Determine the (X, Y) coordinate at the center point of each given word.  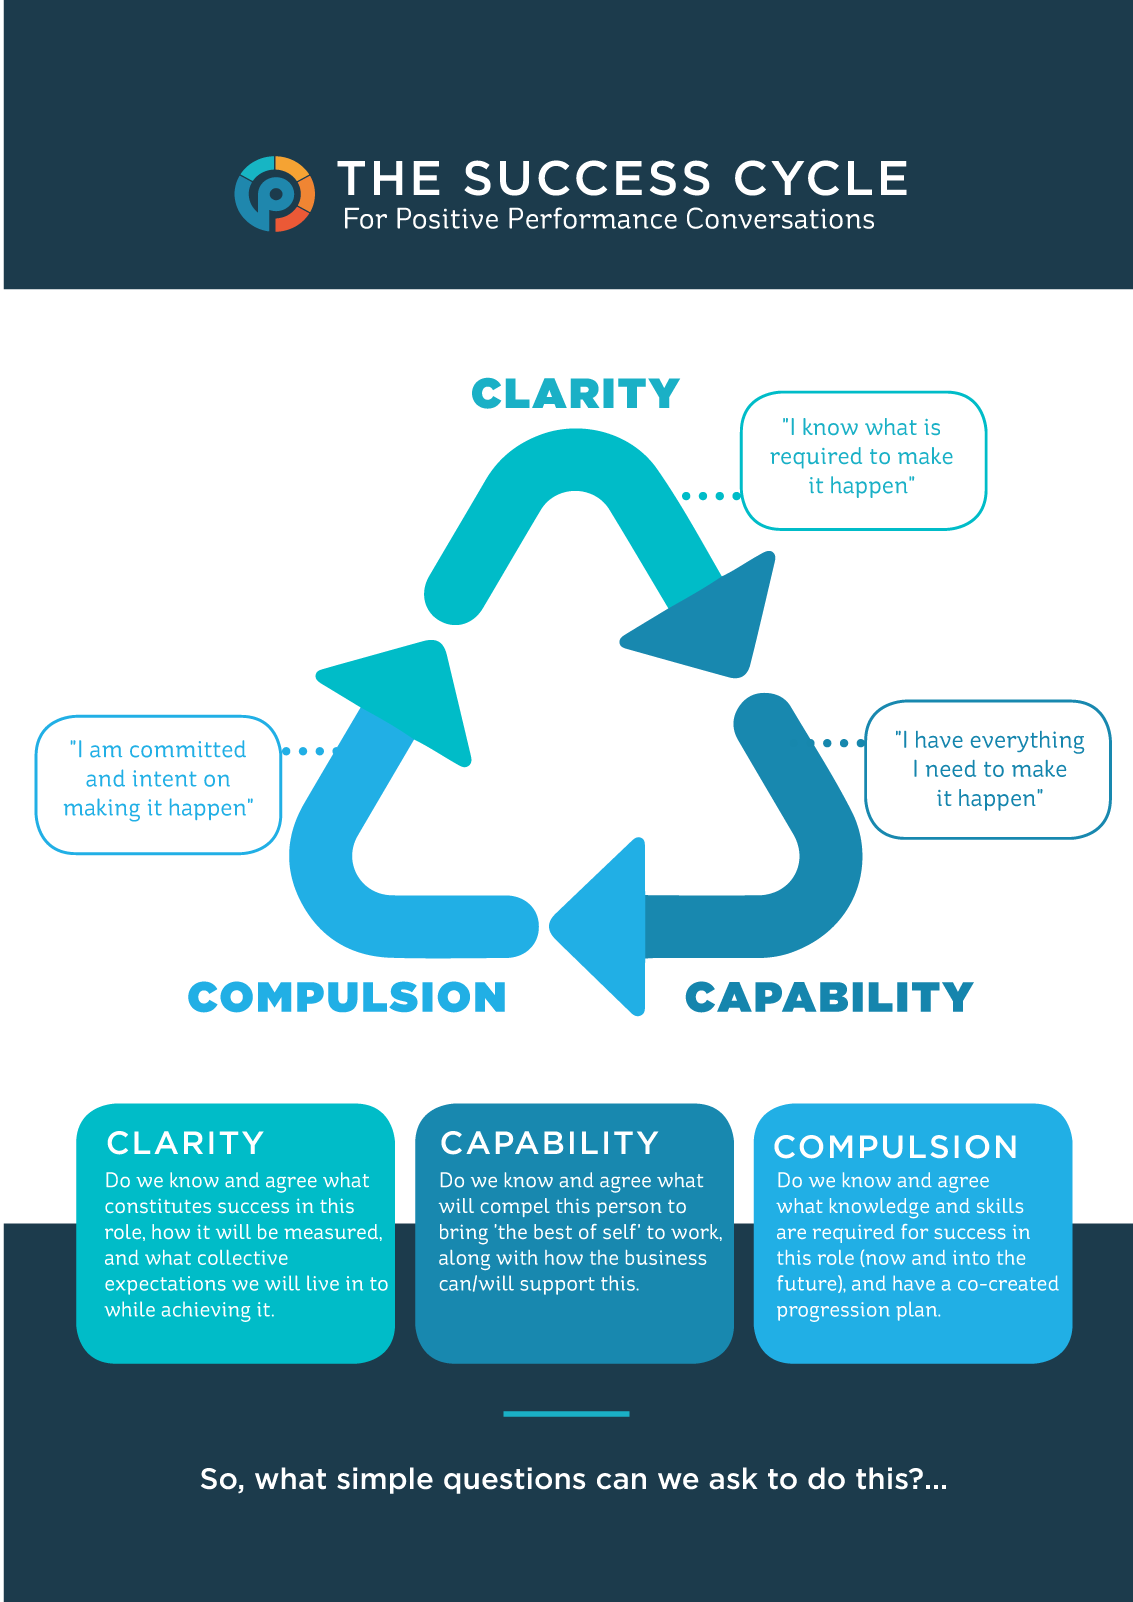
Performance (593, 218)
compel (515, 1207)
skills (1000, 1205)
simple (385, 1480)
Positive (447, 218)
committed (188, 749)
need (951, 768)
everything (1027, 742)
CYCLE (821, 178)
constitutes (158, 1206)
